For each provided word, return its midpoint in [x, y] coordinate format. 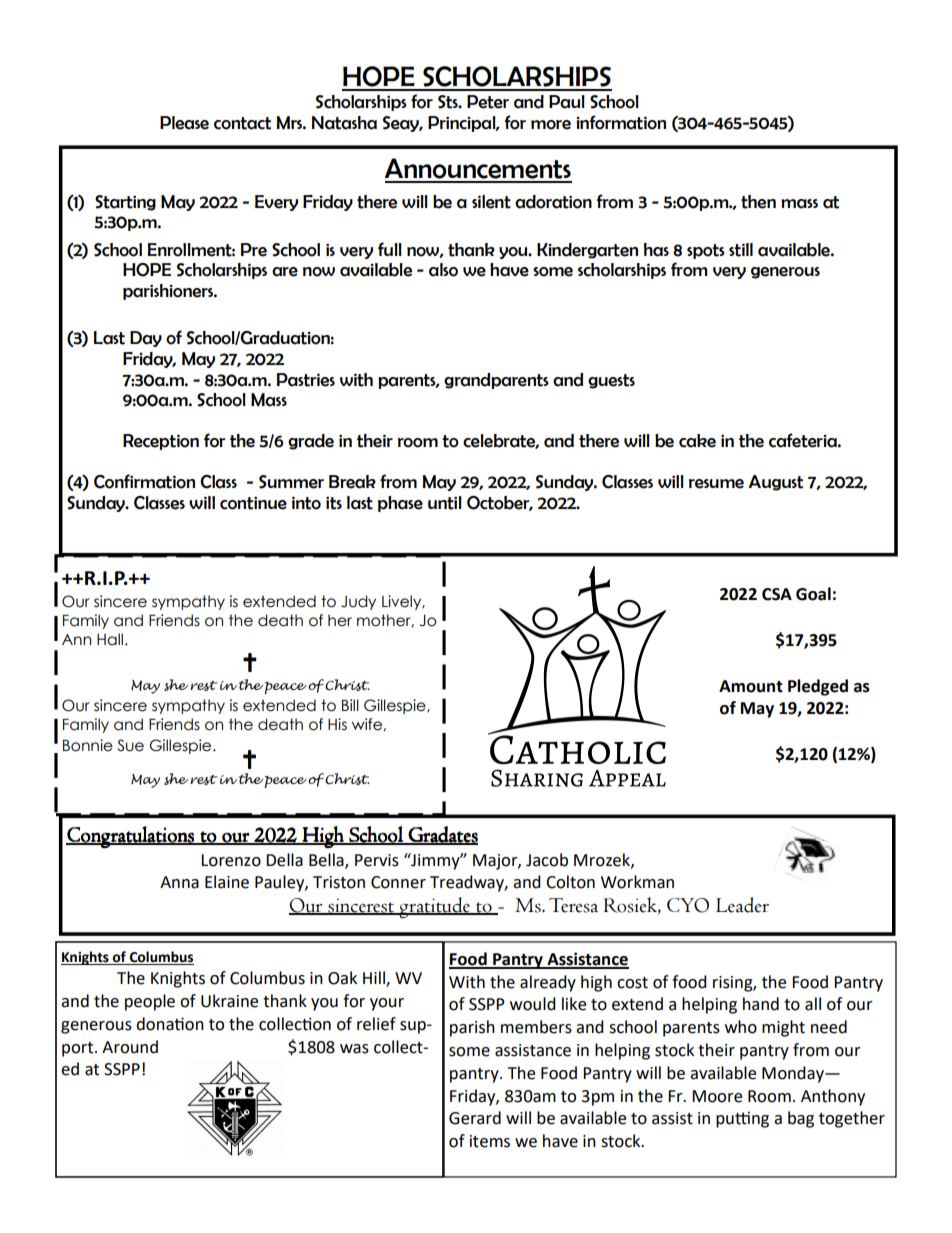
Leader [742, 905]
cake [697, 441]
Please [184, 123]
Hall [111, 639]
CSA [777, 594]
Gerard [475, 1118]
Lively [403, 602]
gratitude [435, 907]
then [758, 202]
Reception [161, 442]
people [150, 1002]
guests [611, 381]
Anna [179, 882]
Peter [488, 102]
